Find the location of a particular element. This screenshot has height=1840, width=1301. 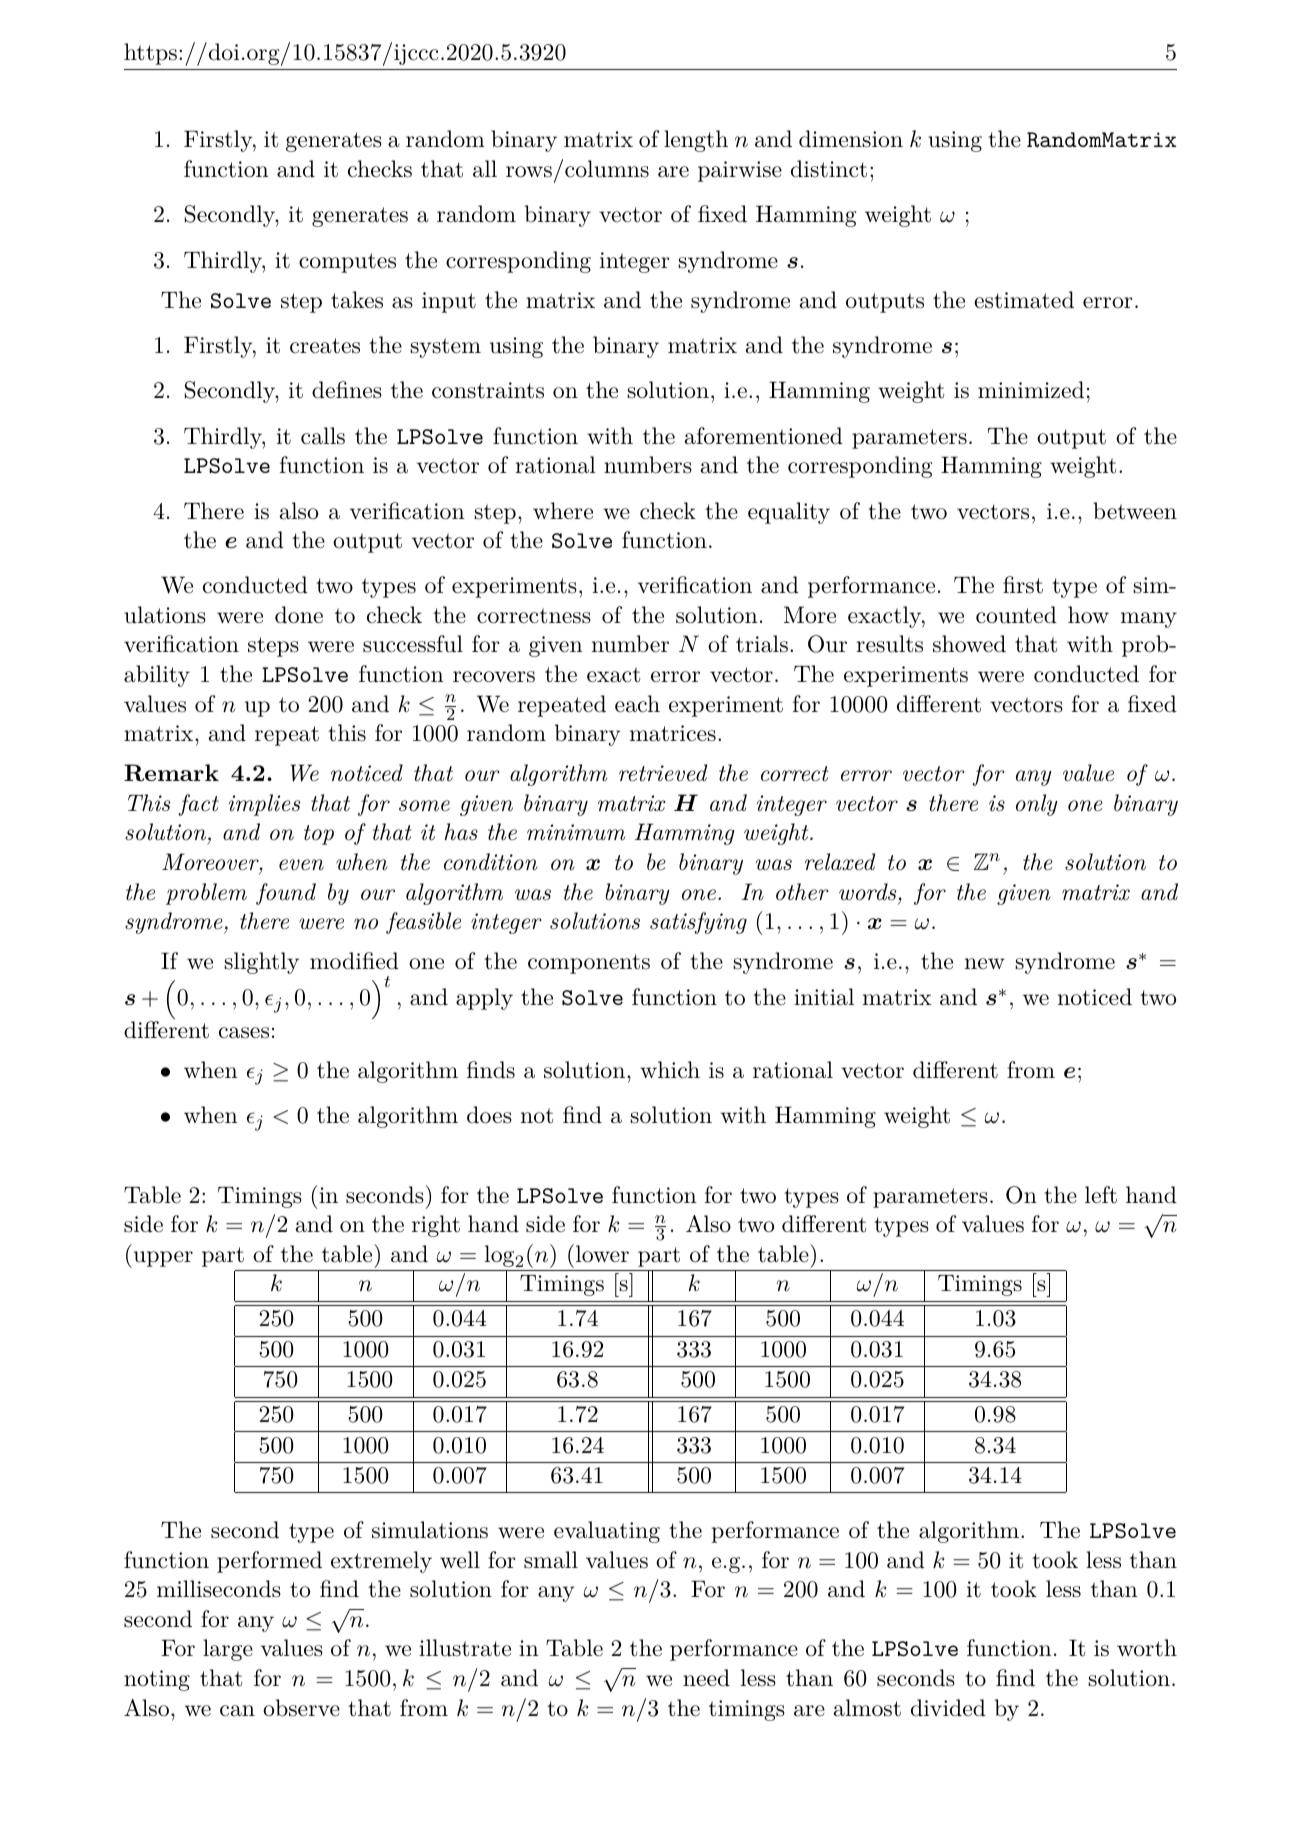

estimated is located at coordinates (1024, 300).
